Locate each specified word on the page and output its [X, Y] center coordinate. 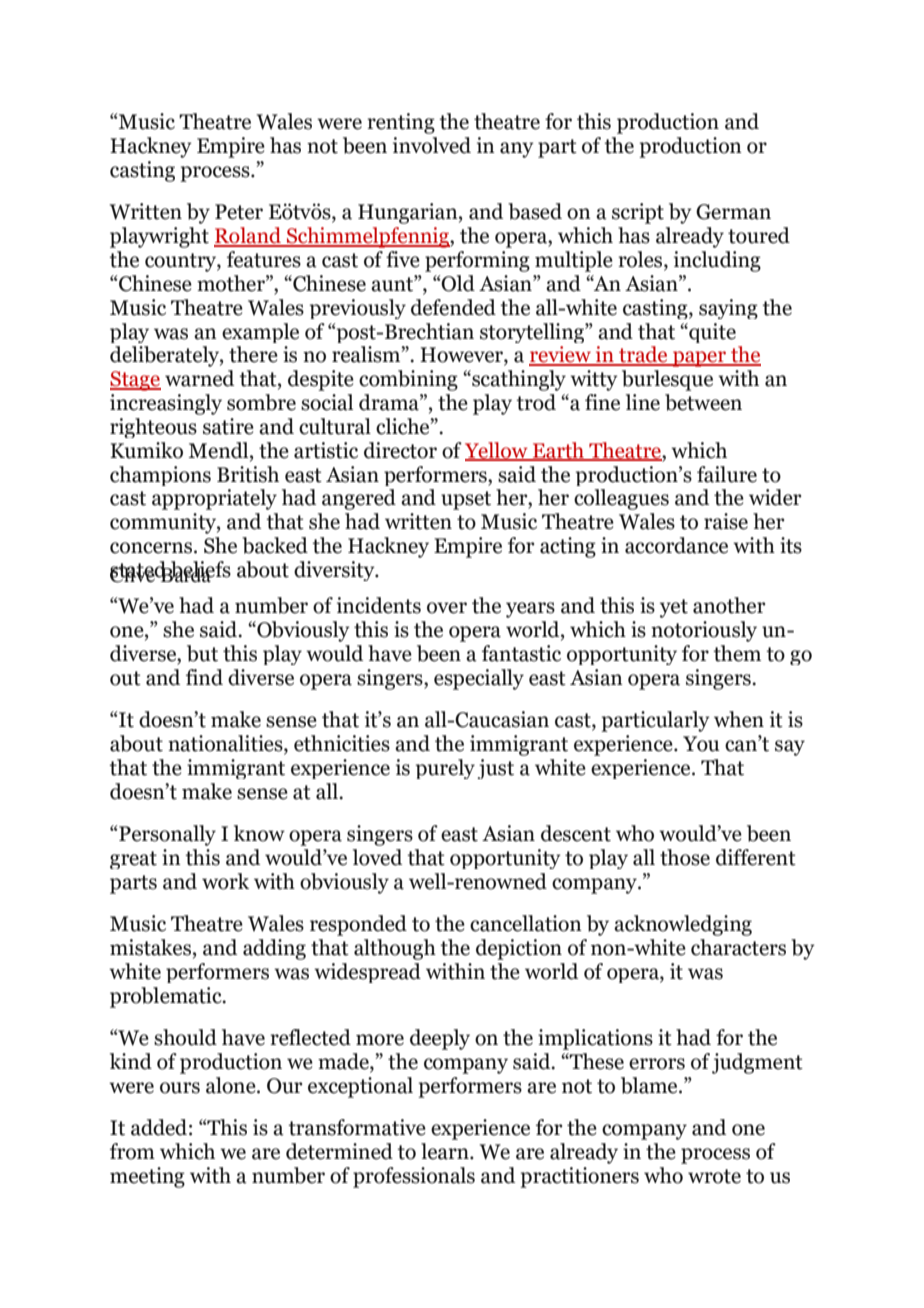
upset [466, 500]
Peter [239, 212]
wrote [714, 1176]
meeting [147, 1177]
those [685, 857]
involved [432, 145]
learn [446, 1151]
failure [727, 474]
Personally [166, 835]
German [733, 212]
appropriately [214, 499]
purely [445, 769]
